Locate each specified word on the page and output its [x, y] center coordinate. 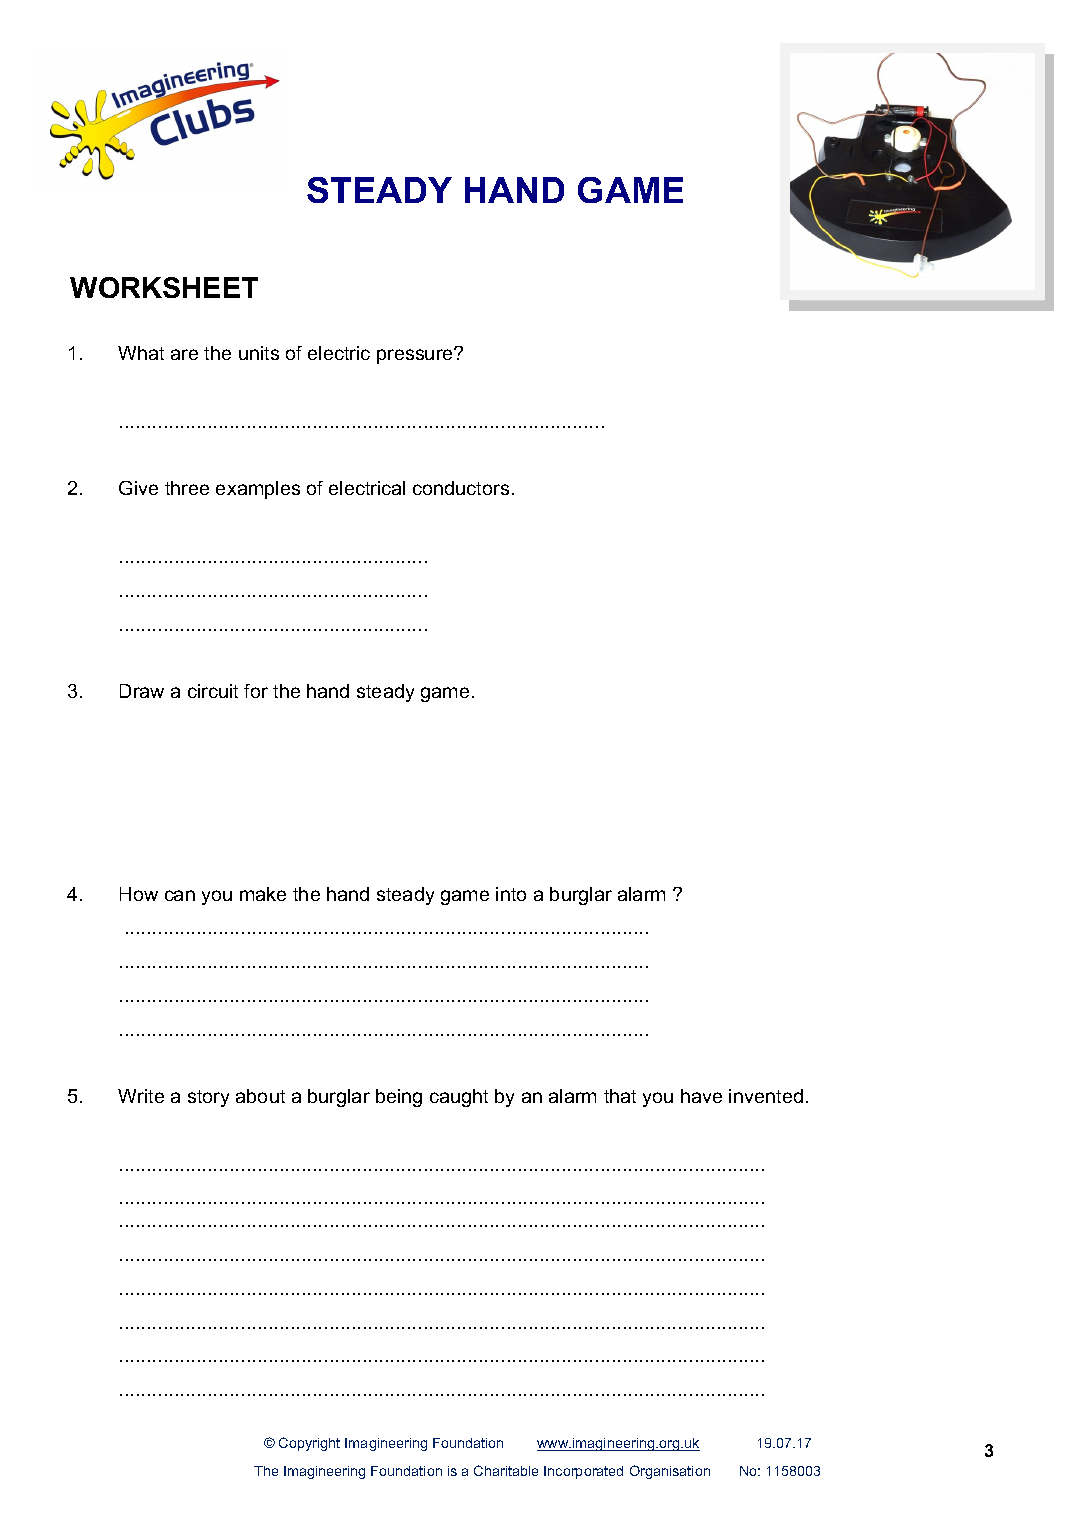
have [701, 1096]
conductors [461, 488]
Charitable [506, 1470]
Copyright [309, 1444]
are [184, 354]
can [180, 895]
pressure [416, 356]
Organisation [670, 1472]
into [511, 894]
